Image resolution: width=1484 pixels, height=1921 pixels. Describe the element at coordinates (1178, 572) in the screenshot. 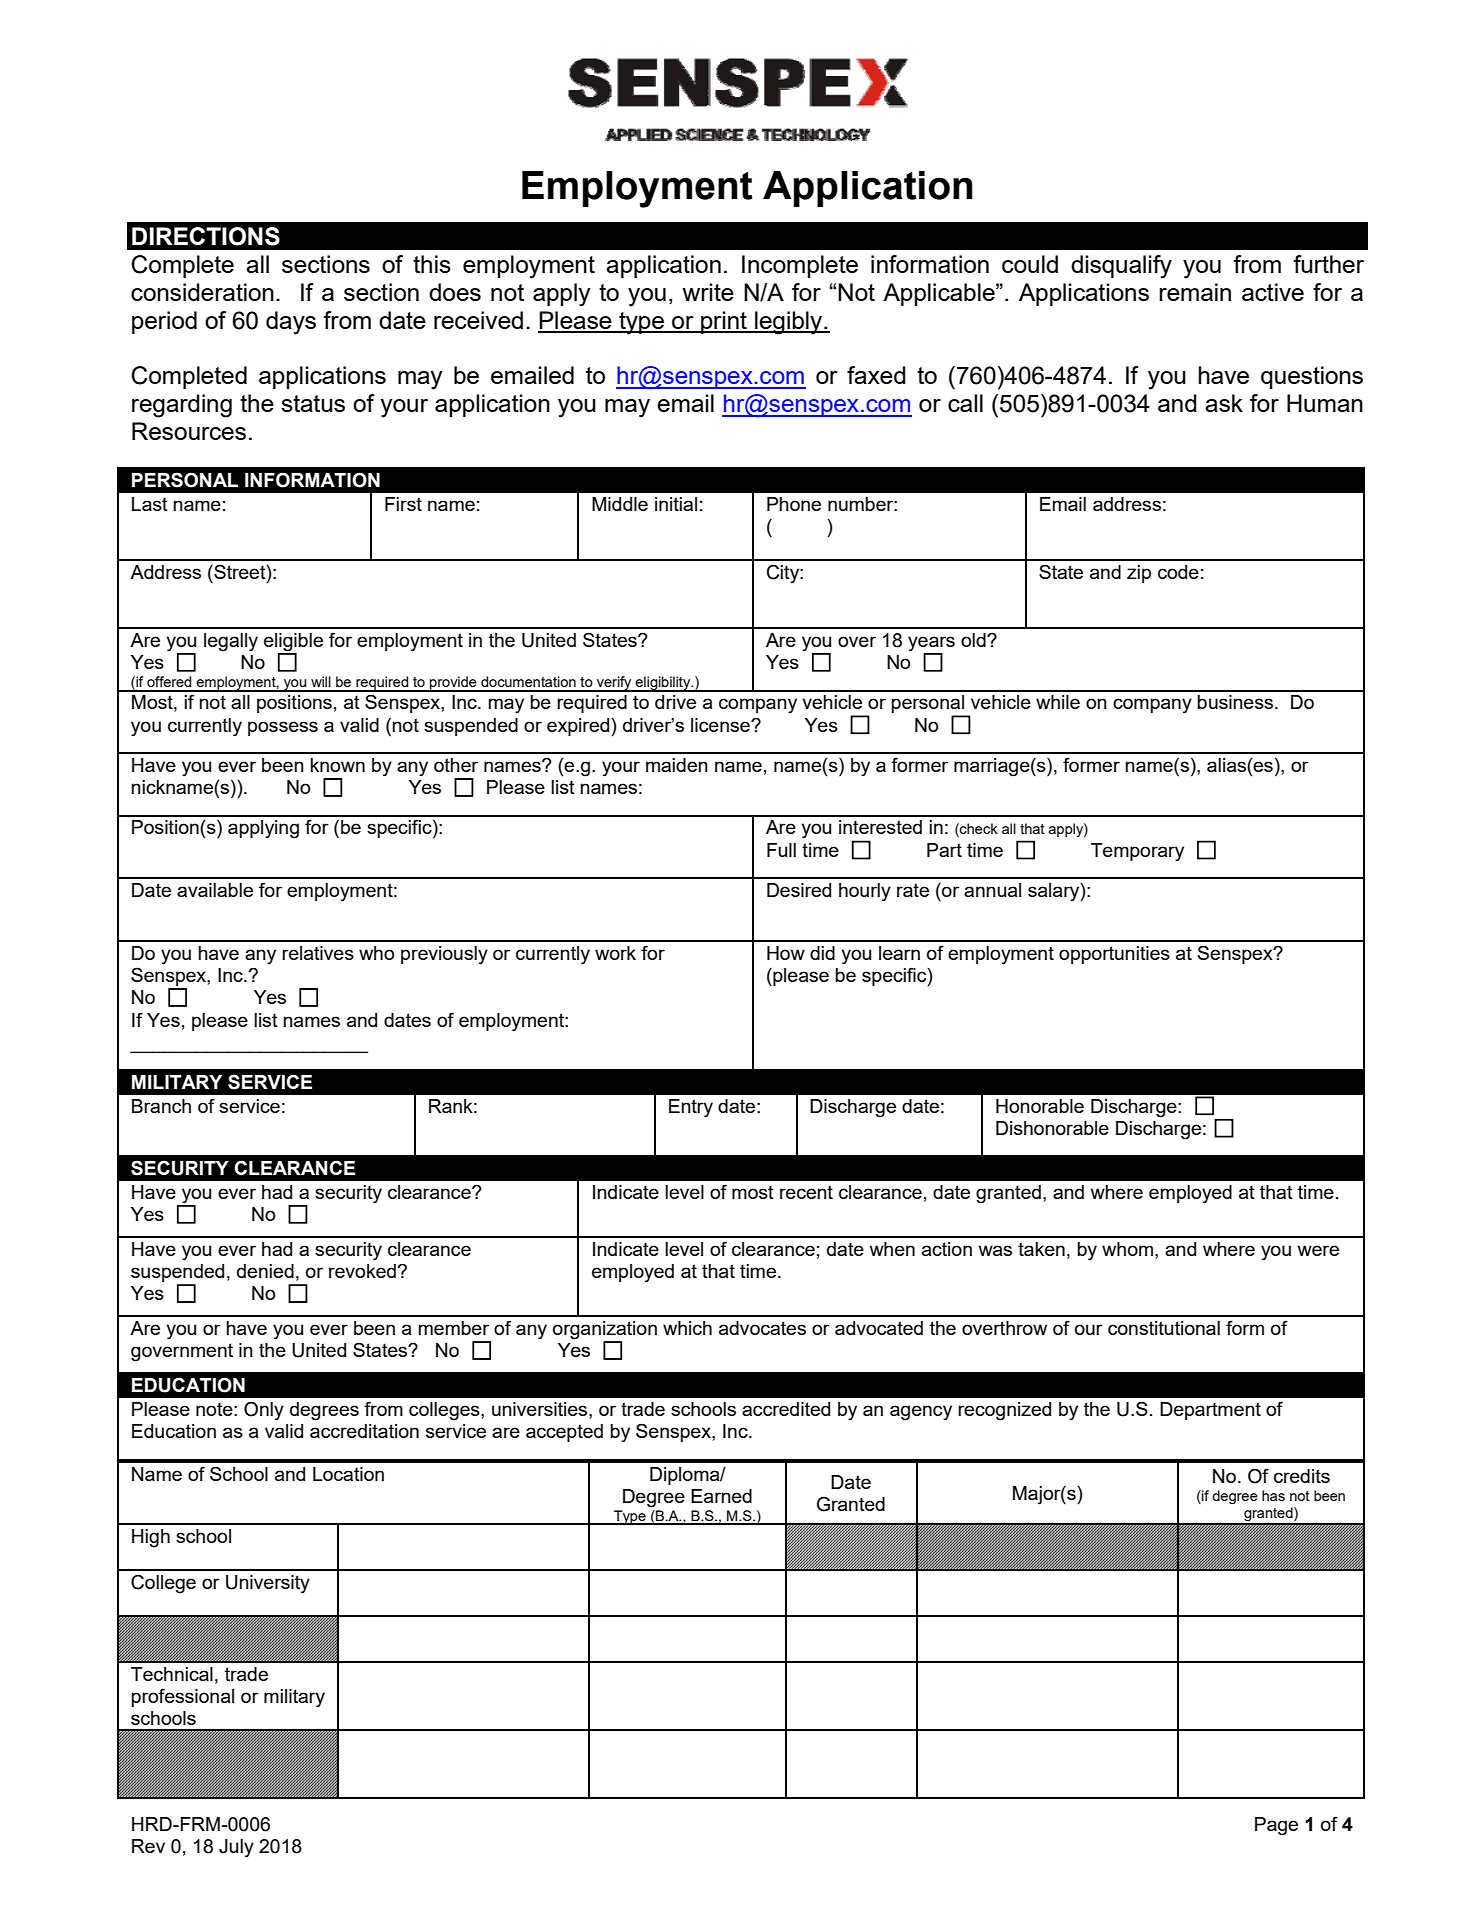

I see `code` at that location.
